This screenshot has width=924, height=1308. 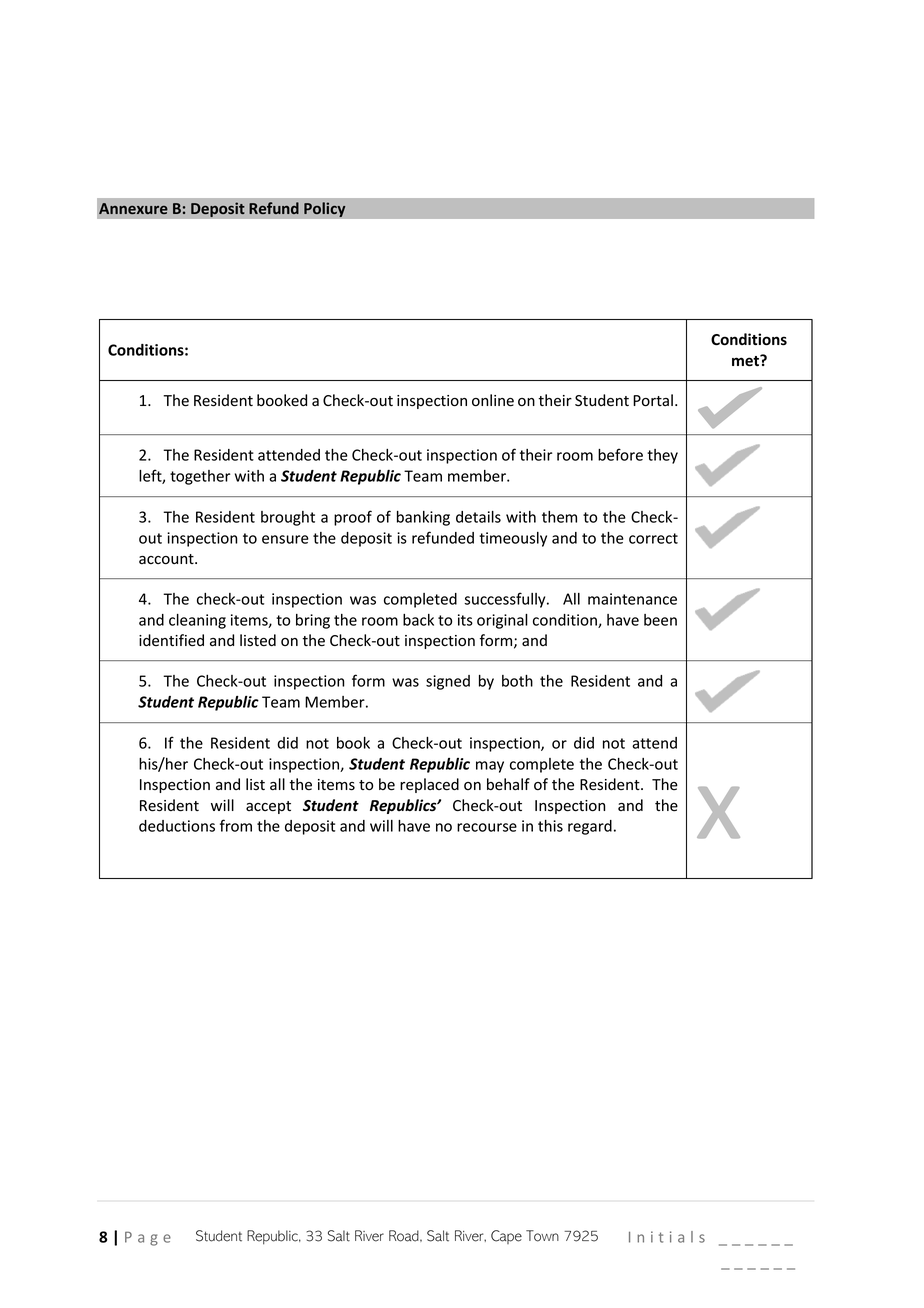 What do you see at coordinates (662, 456) in the screenshot?
I see `they` at bounding box center [662, 456].
